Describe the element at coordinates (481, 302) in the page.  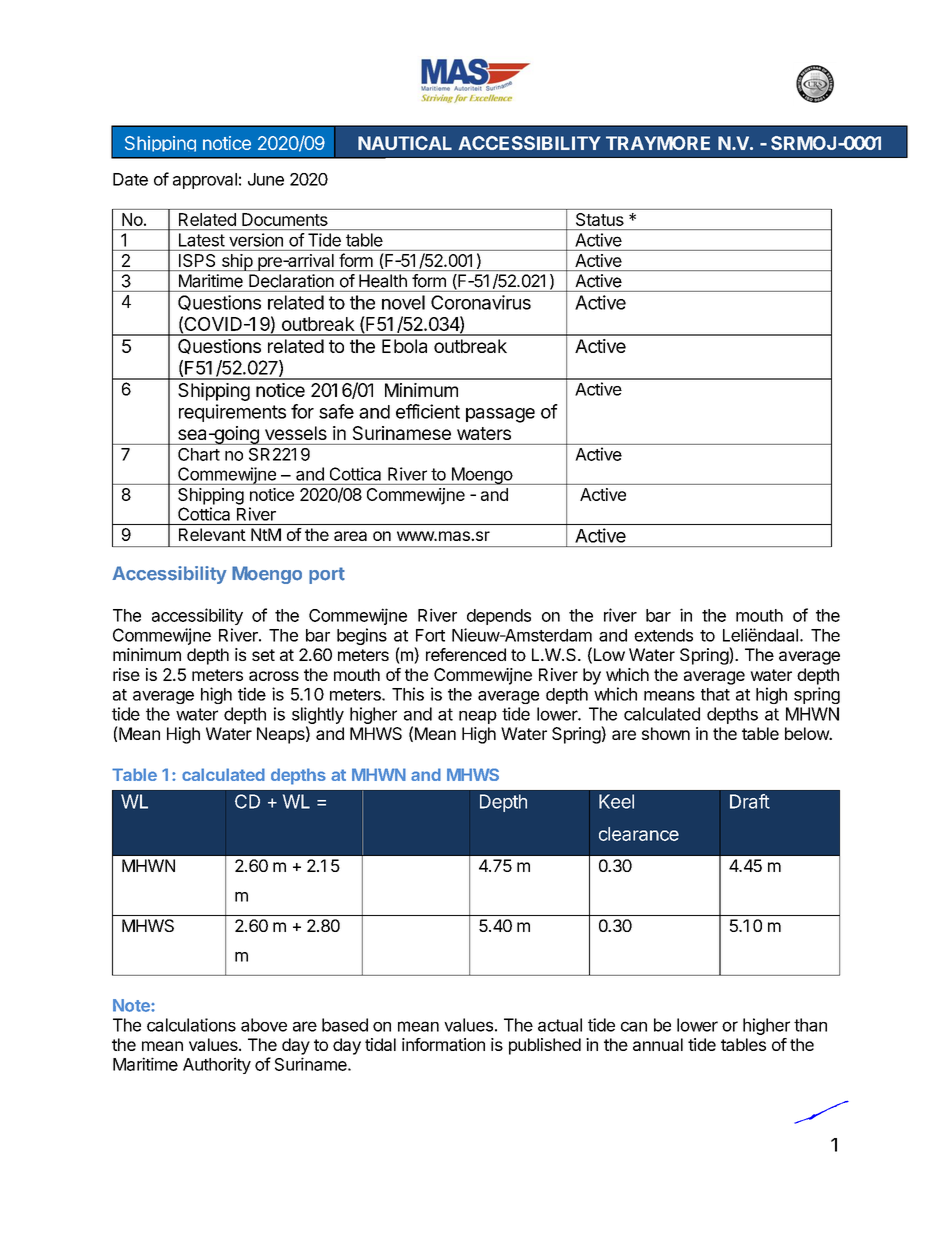
I see `Coronavirus` at that location.
